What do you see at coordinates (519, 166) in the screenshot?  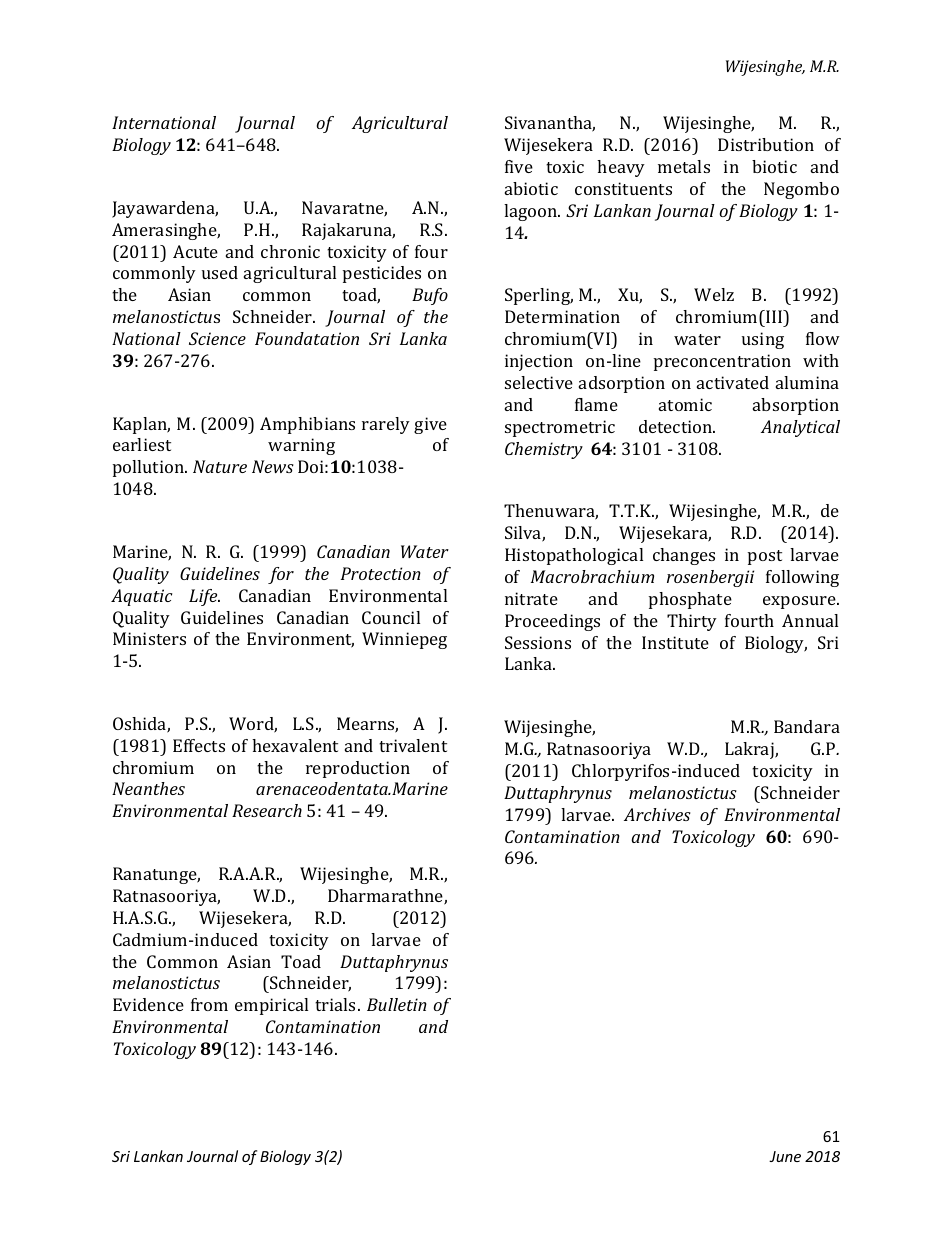 I see `five` at bounding box center [519, 166].
